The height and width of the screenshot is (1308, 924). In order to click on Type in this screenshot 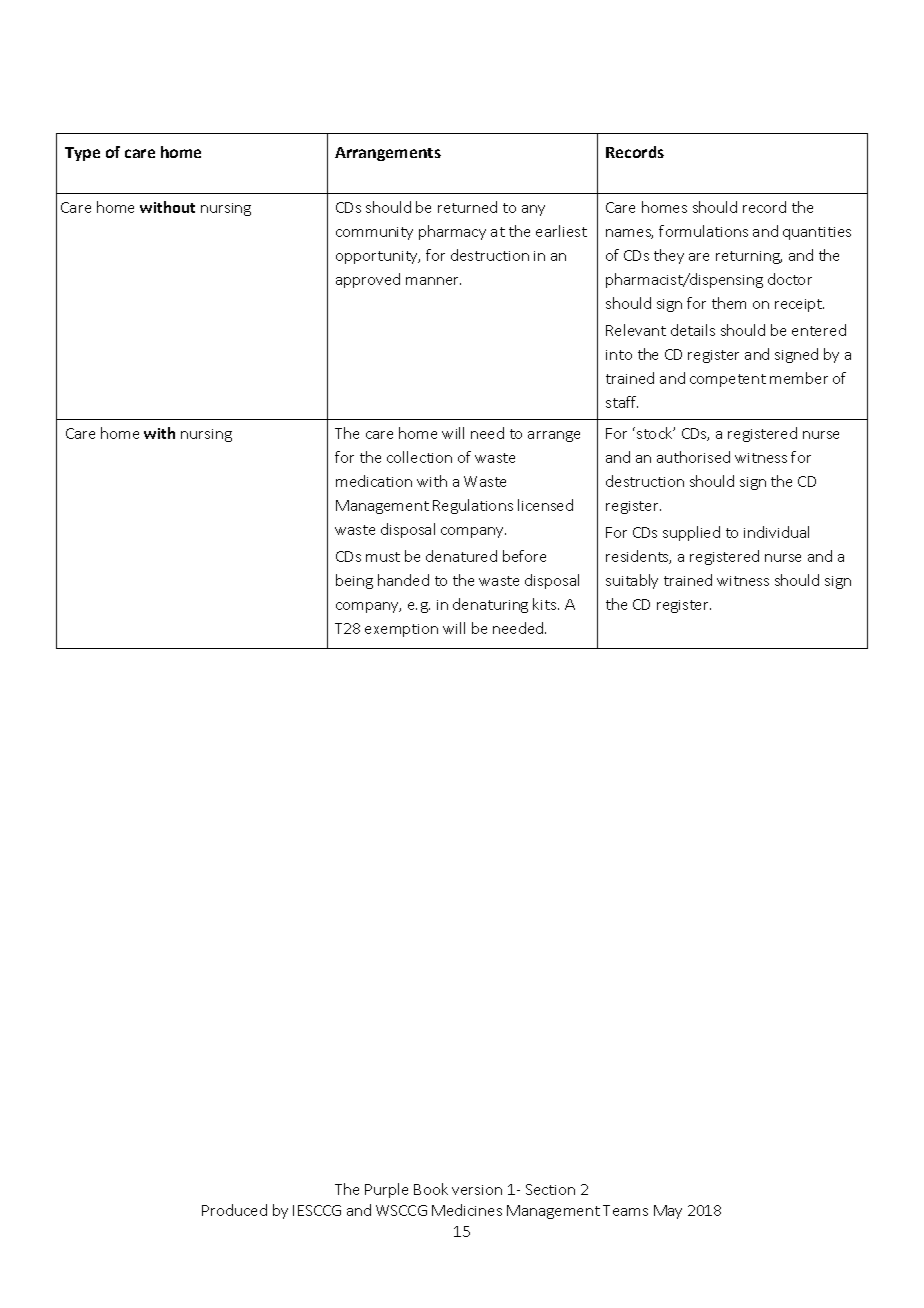, I will do `click(82, 154)`.
